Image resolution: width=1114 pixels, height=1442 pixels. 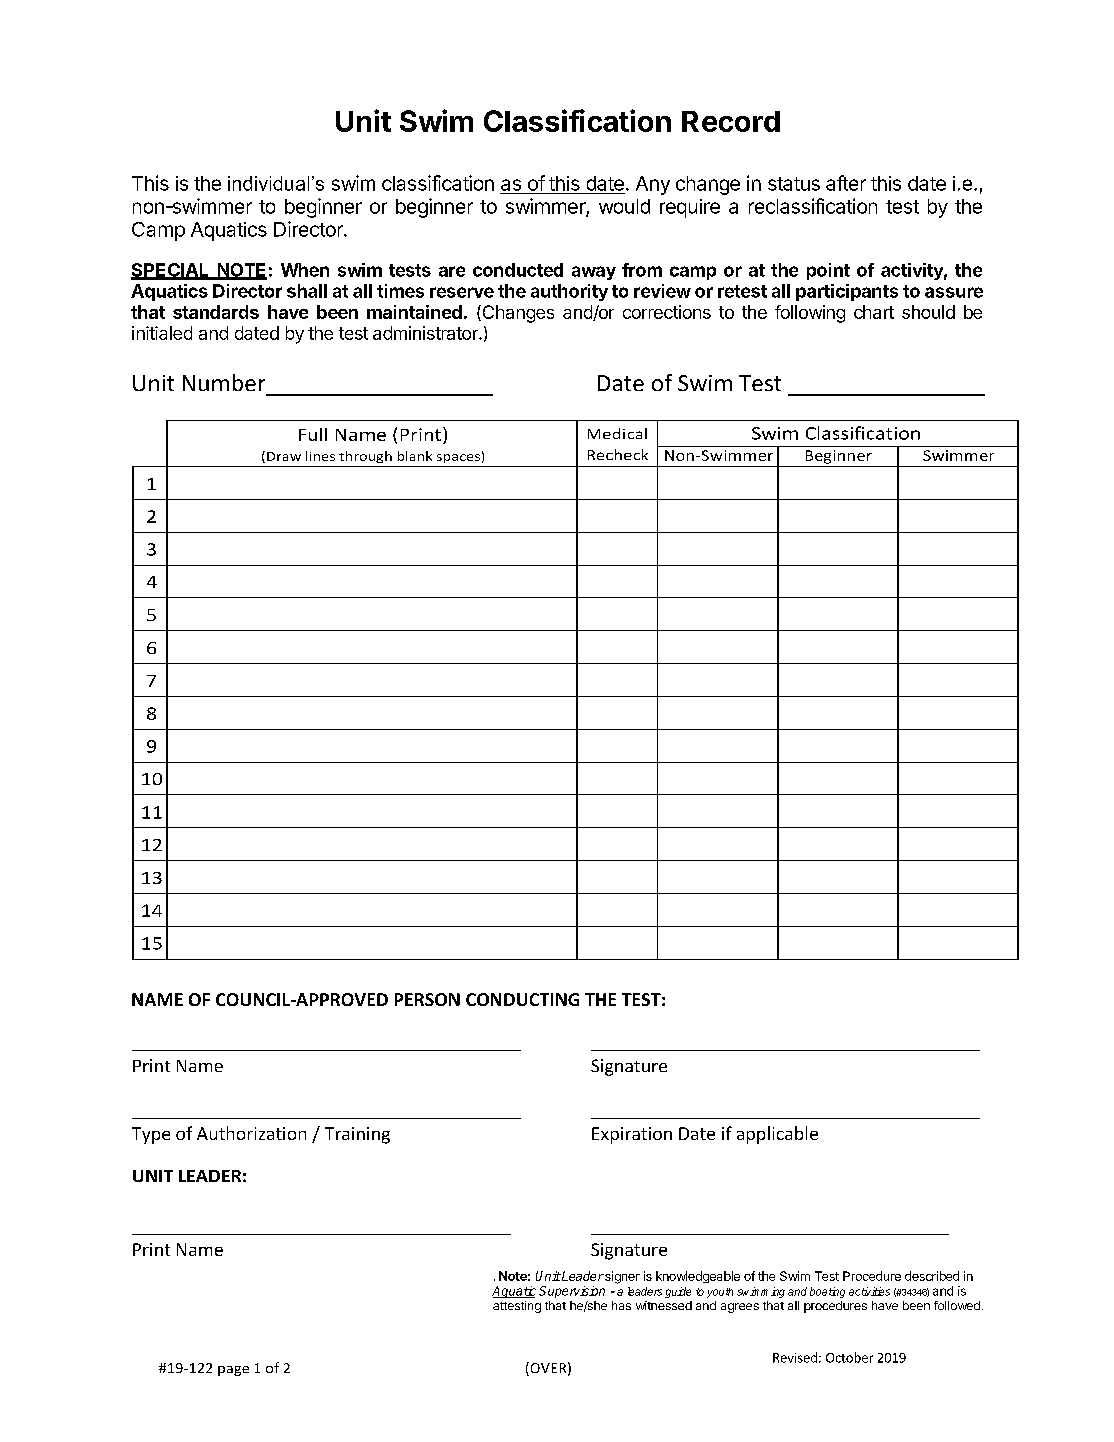 I want to click on applicable, so click(x=777, y=1135).
